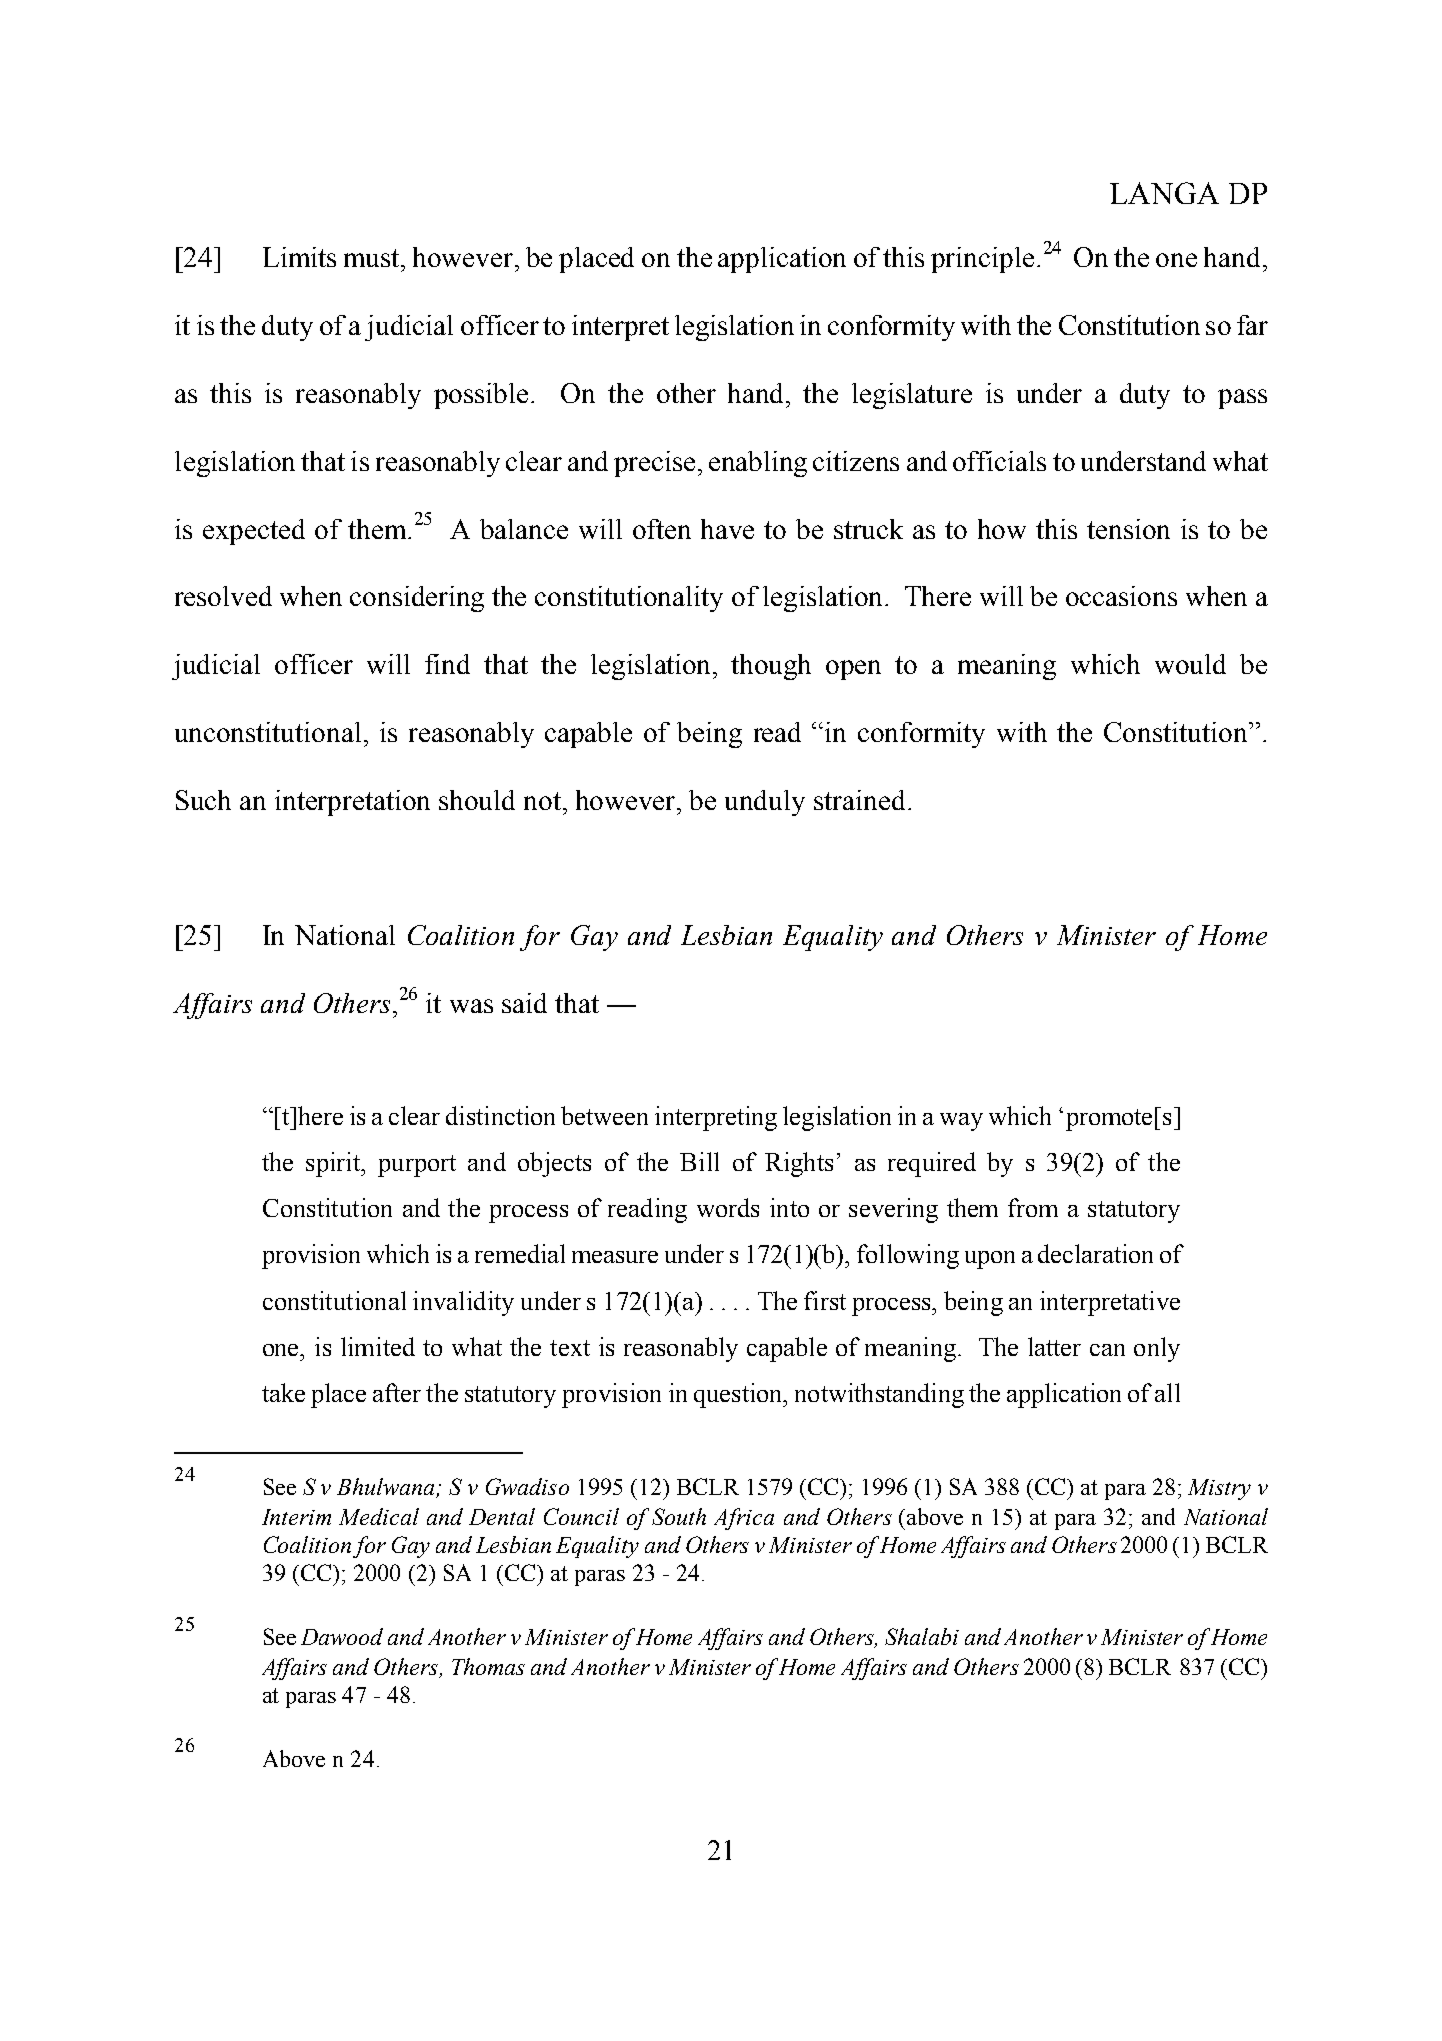  I want to click on unduly, so click(765, 803).
